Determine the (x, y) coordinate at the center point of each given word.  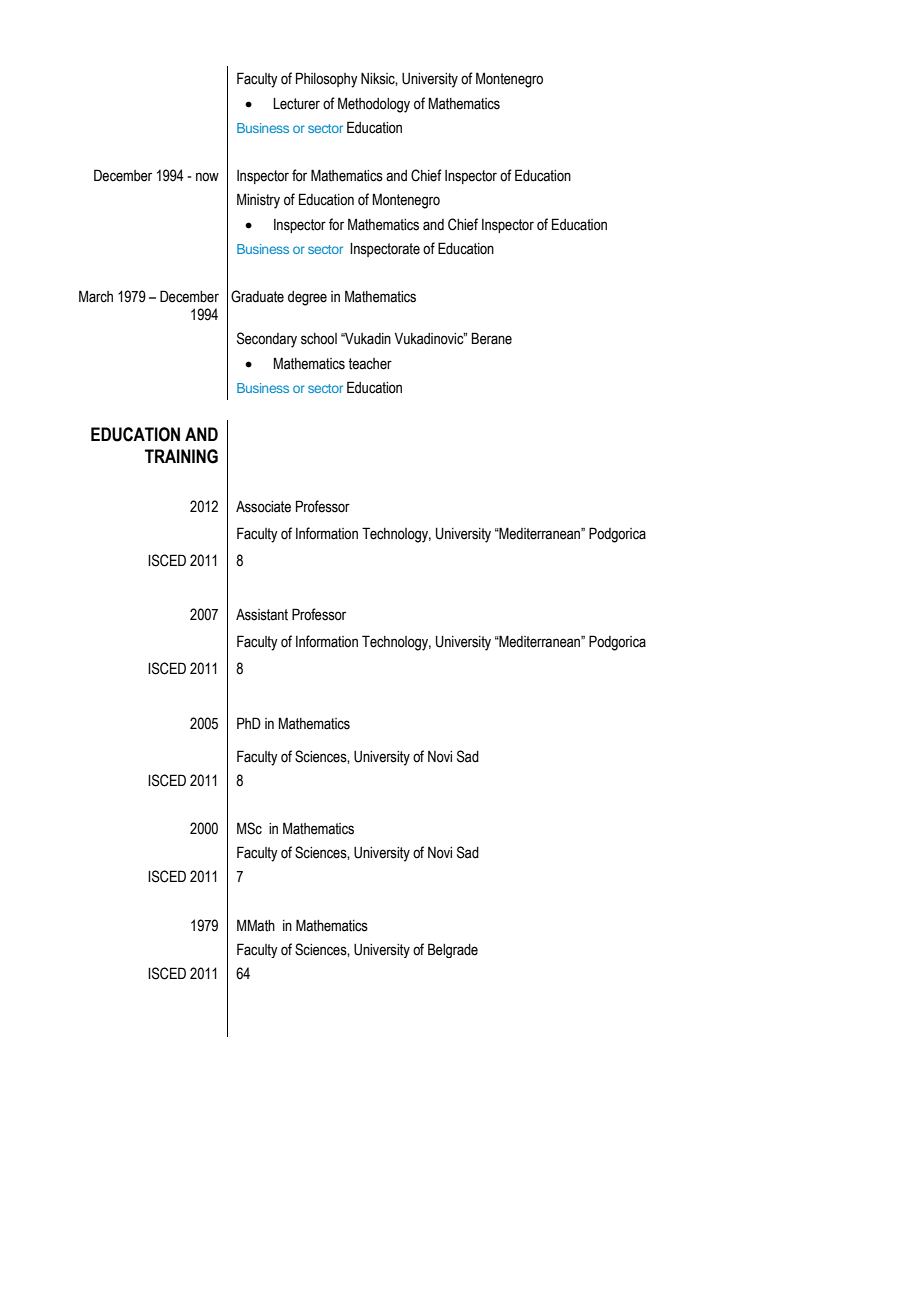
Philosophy (327, 80)
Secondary (267, 340)
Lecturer (296, 104)
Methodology (374, 105)
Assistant (262, 615)
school (319, 339)
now (207, 177)
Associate (263, 507)
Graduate (257, 296)
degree (307, 298)
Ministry (258, 201)
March (96, 296)
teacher (370, 364)
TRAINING (181, 456)
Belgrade (453, 950)
